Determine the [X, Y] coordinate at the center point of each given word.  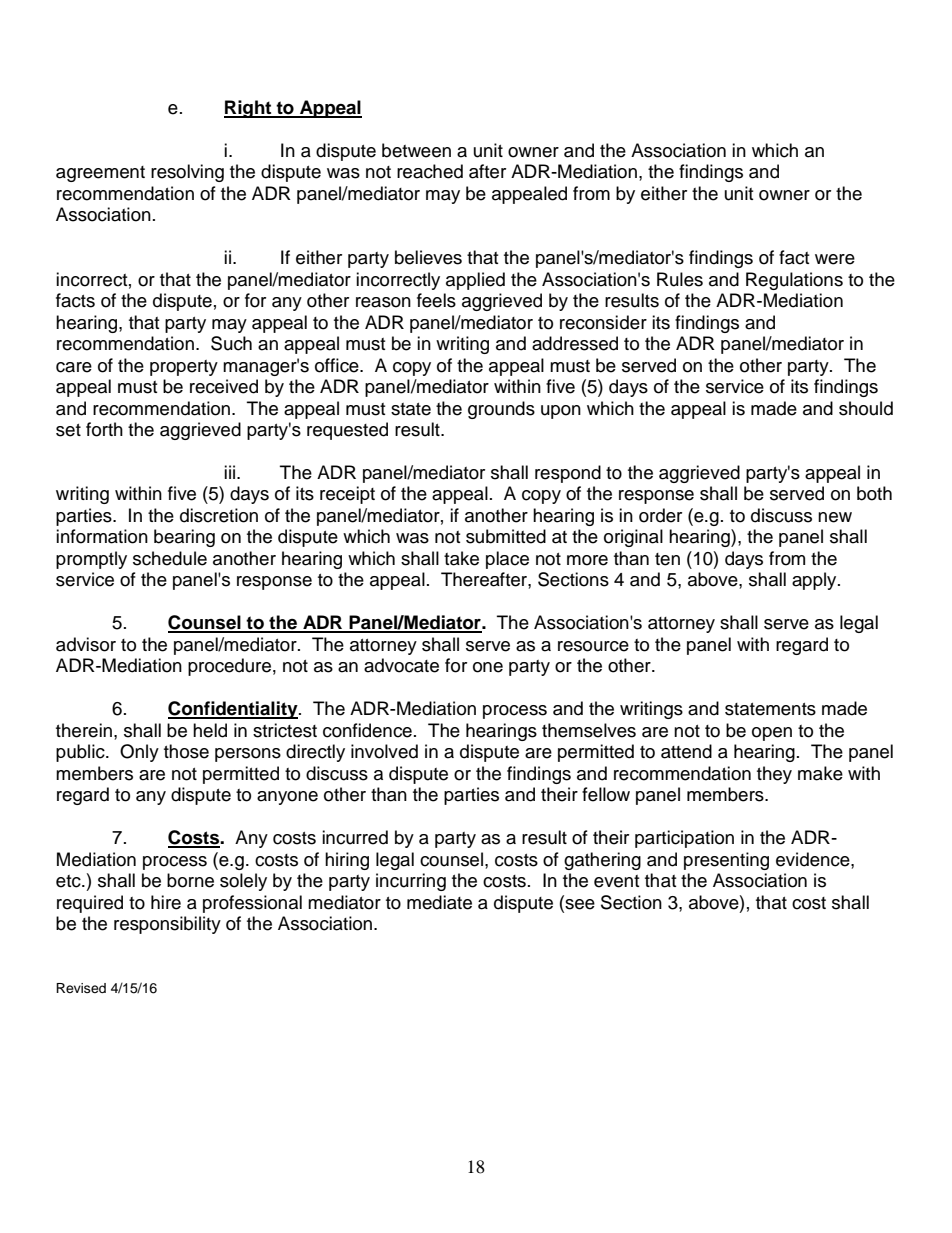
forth [104, 429]
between [416, 150]
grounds [501, 410]
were [835, 259]
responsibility [167, 925]
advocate [401, 665]
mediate [439, 902]
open [772, 734]
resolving [187, 173]
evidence [814, 859]
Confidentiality [234, 710]
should [866, 408]
